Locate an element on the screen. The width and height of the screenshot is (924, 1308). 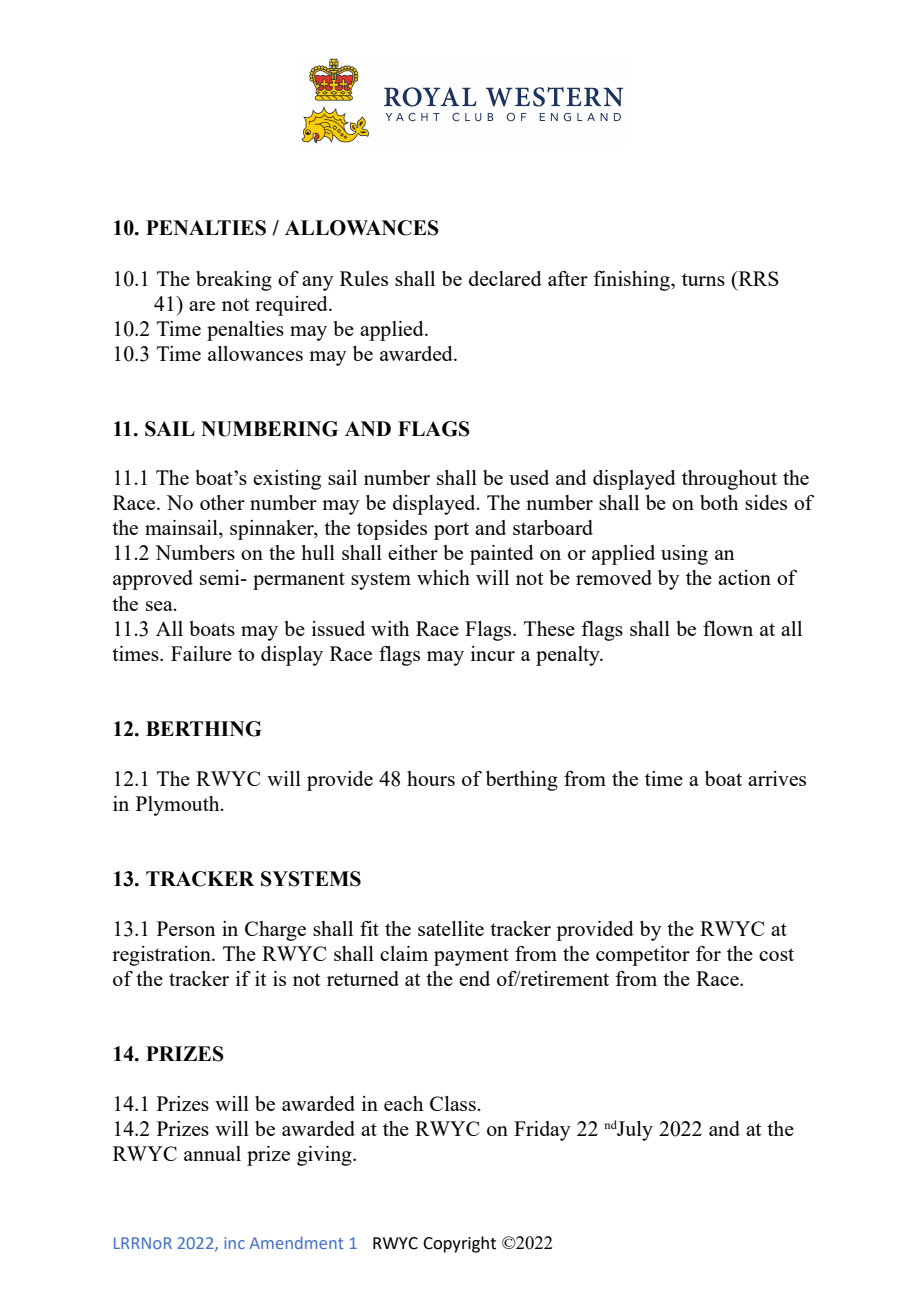
flown is located at coordinates (728, 628).
